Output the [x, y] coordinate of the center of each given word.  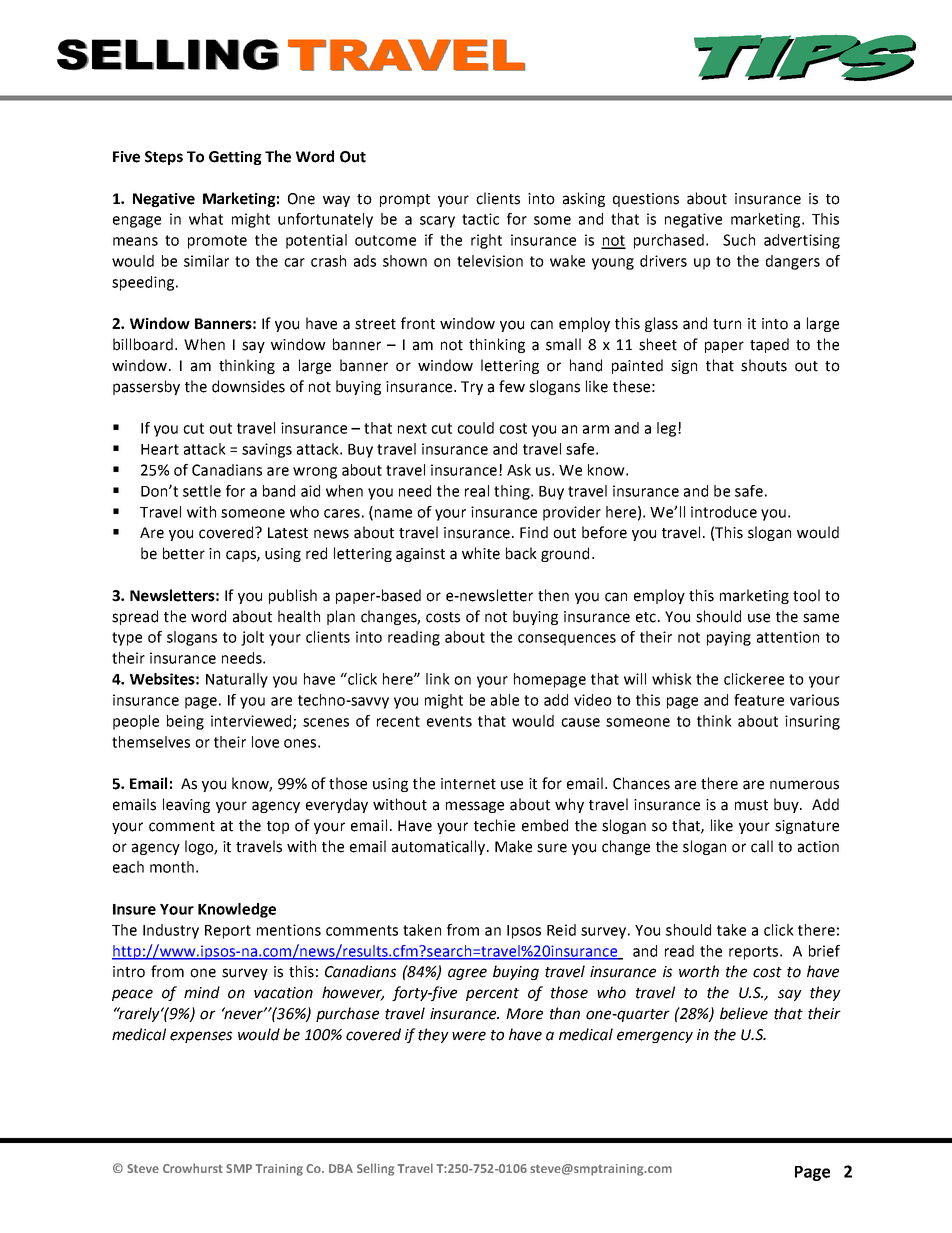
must [751, 805]
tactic [480, 219]
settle [202, 491]
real [477, 491]
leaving [186, 805]
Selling [375, 1169]
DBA [341, 1168]
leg [666, 429]
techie [494, 825]
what [206, 219]
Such [739, 240]
